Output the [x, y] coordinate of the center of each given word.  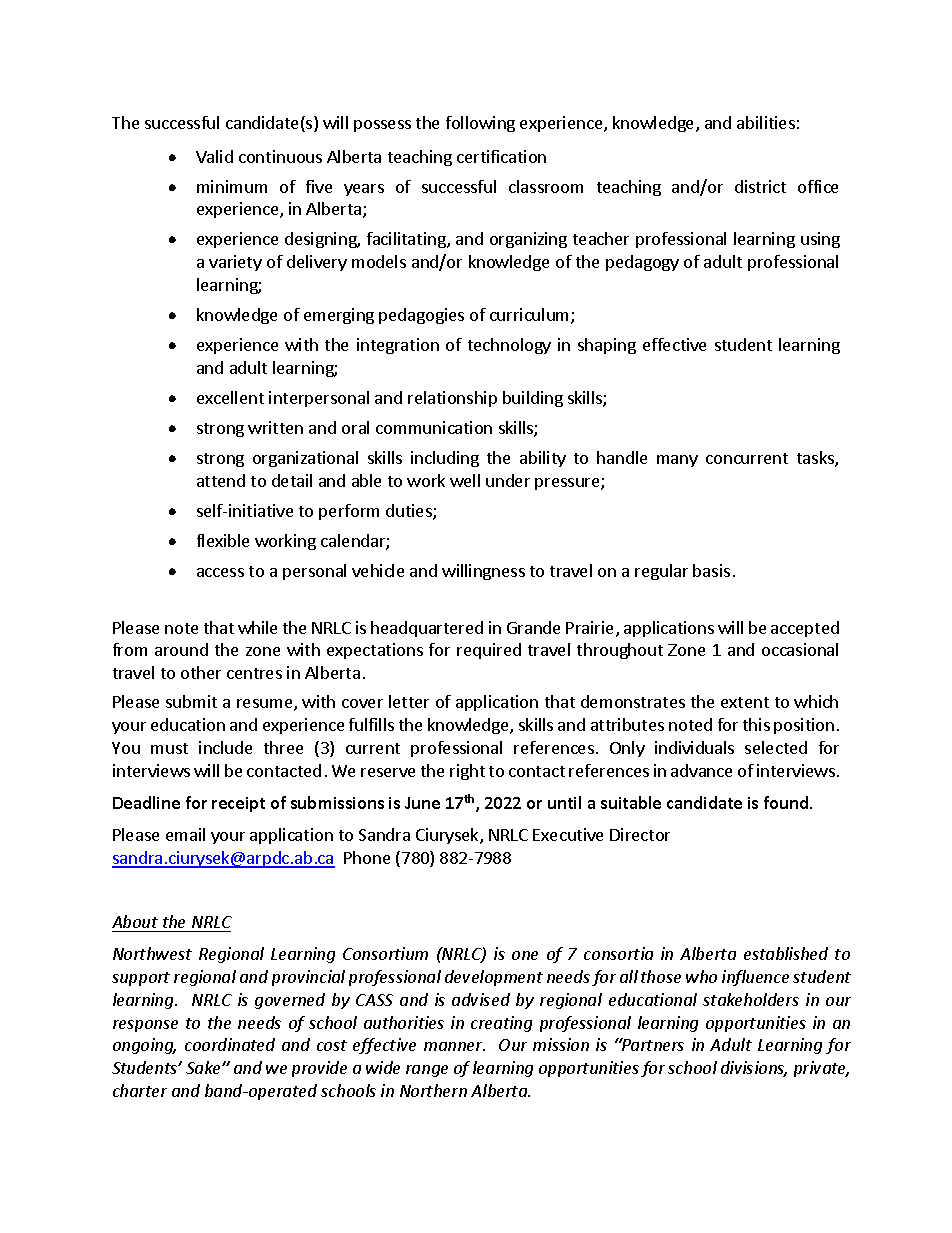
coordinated [230, 1044]
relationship [452, 399]
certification [501, 156]
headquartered [427, 629]
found [787, 802]
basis [711, 570]
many [677, 461]
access [220, 572]
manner [454, 1046]
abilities [766, 122]
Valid [214, 156]
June [422, 803]
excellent [230, 397]
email [185, 834]
